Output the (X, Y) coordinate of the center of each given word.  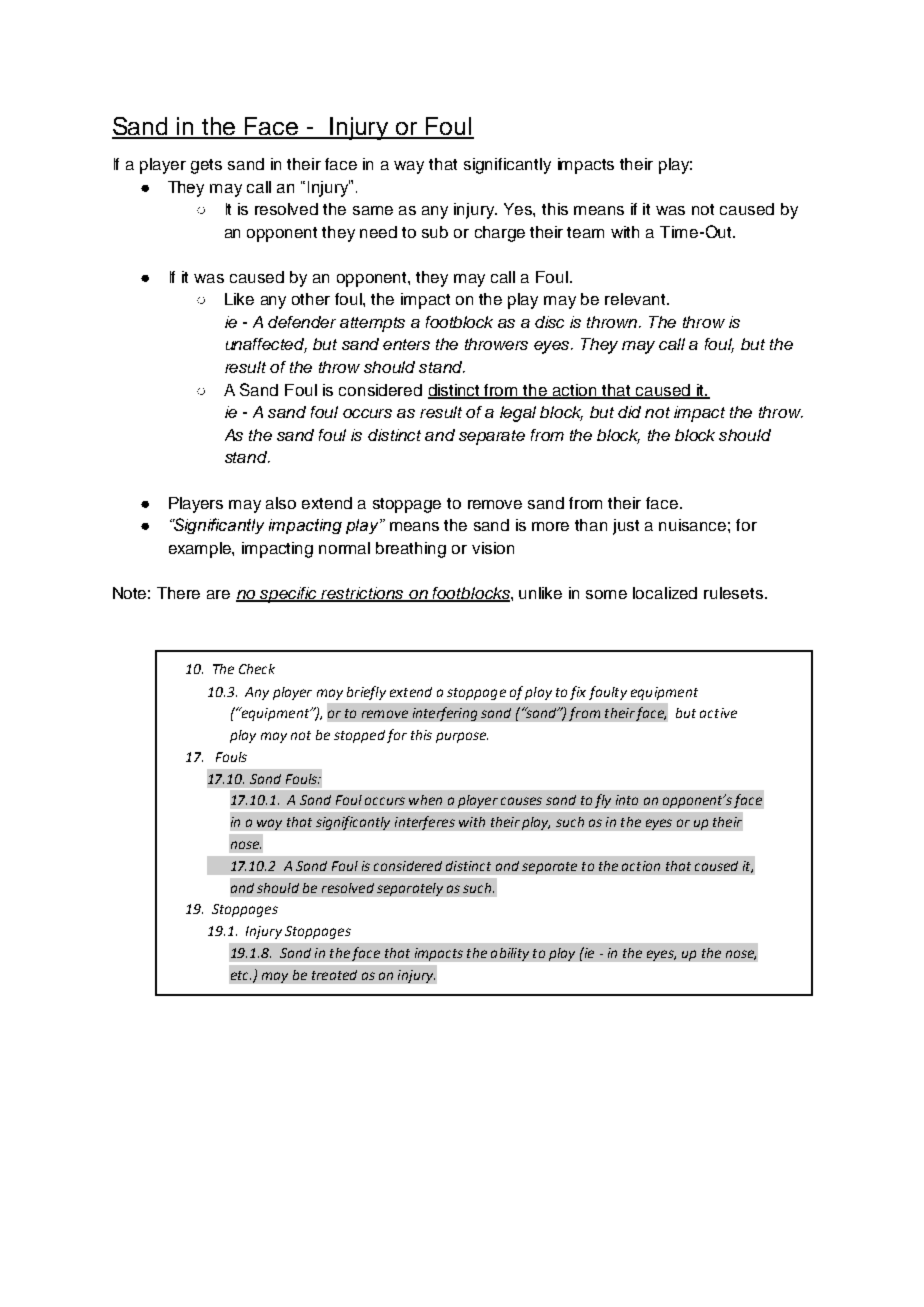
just (626, 527)
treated (334, 975)
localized (665, 593)
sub (435, 232)
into (627, 800)
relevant (636, 299)
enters (406, 344)
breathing (411, 550)
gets (206, 166)
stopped (359, 736)
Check (257, 669)
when (425, 800)
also (281, 503)
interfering (445, 714)
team (585, 232)
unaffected (266, 345)
